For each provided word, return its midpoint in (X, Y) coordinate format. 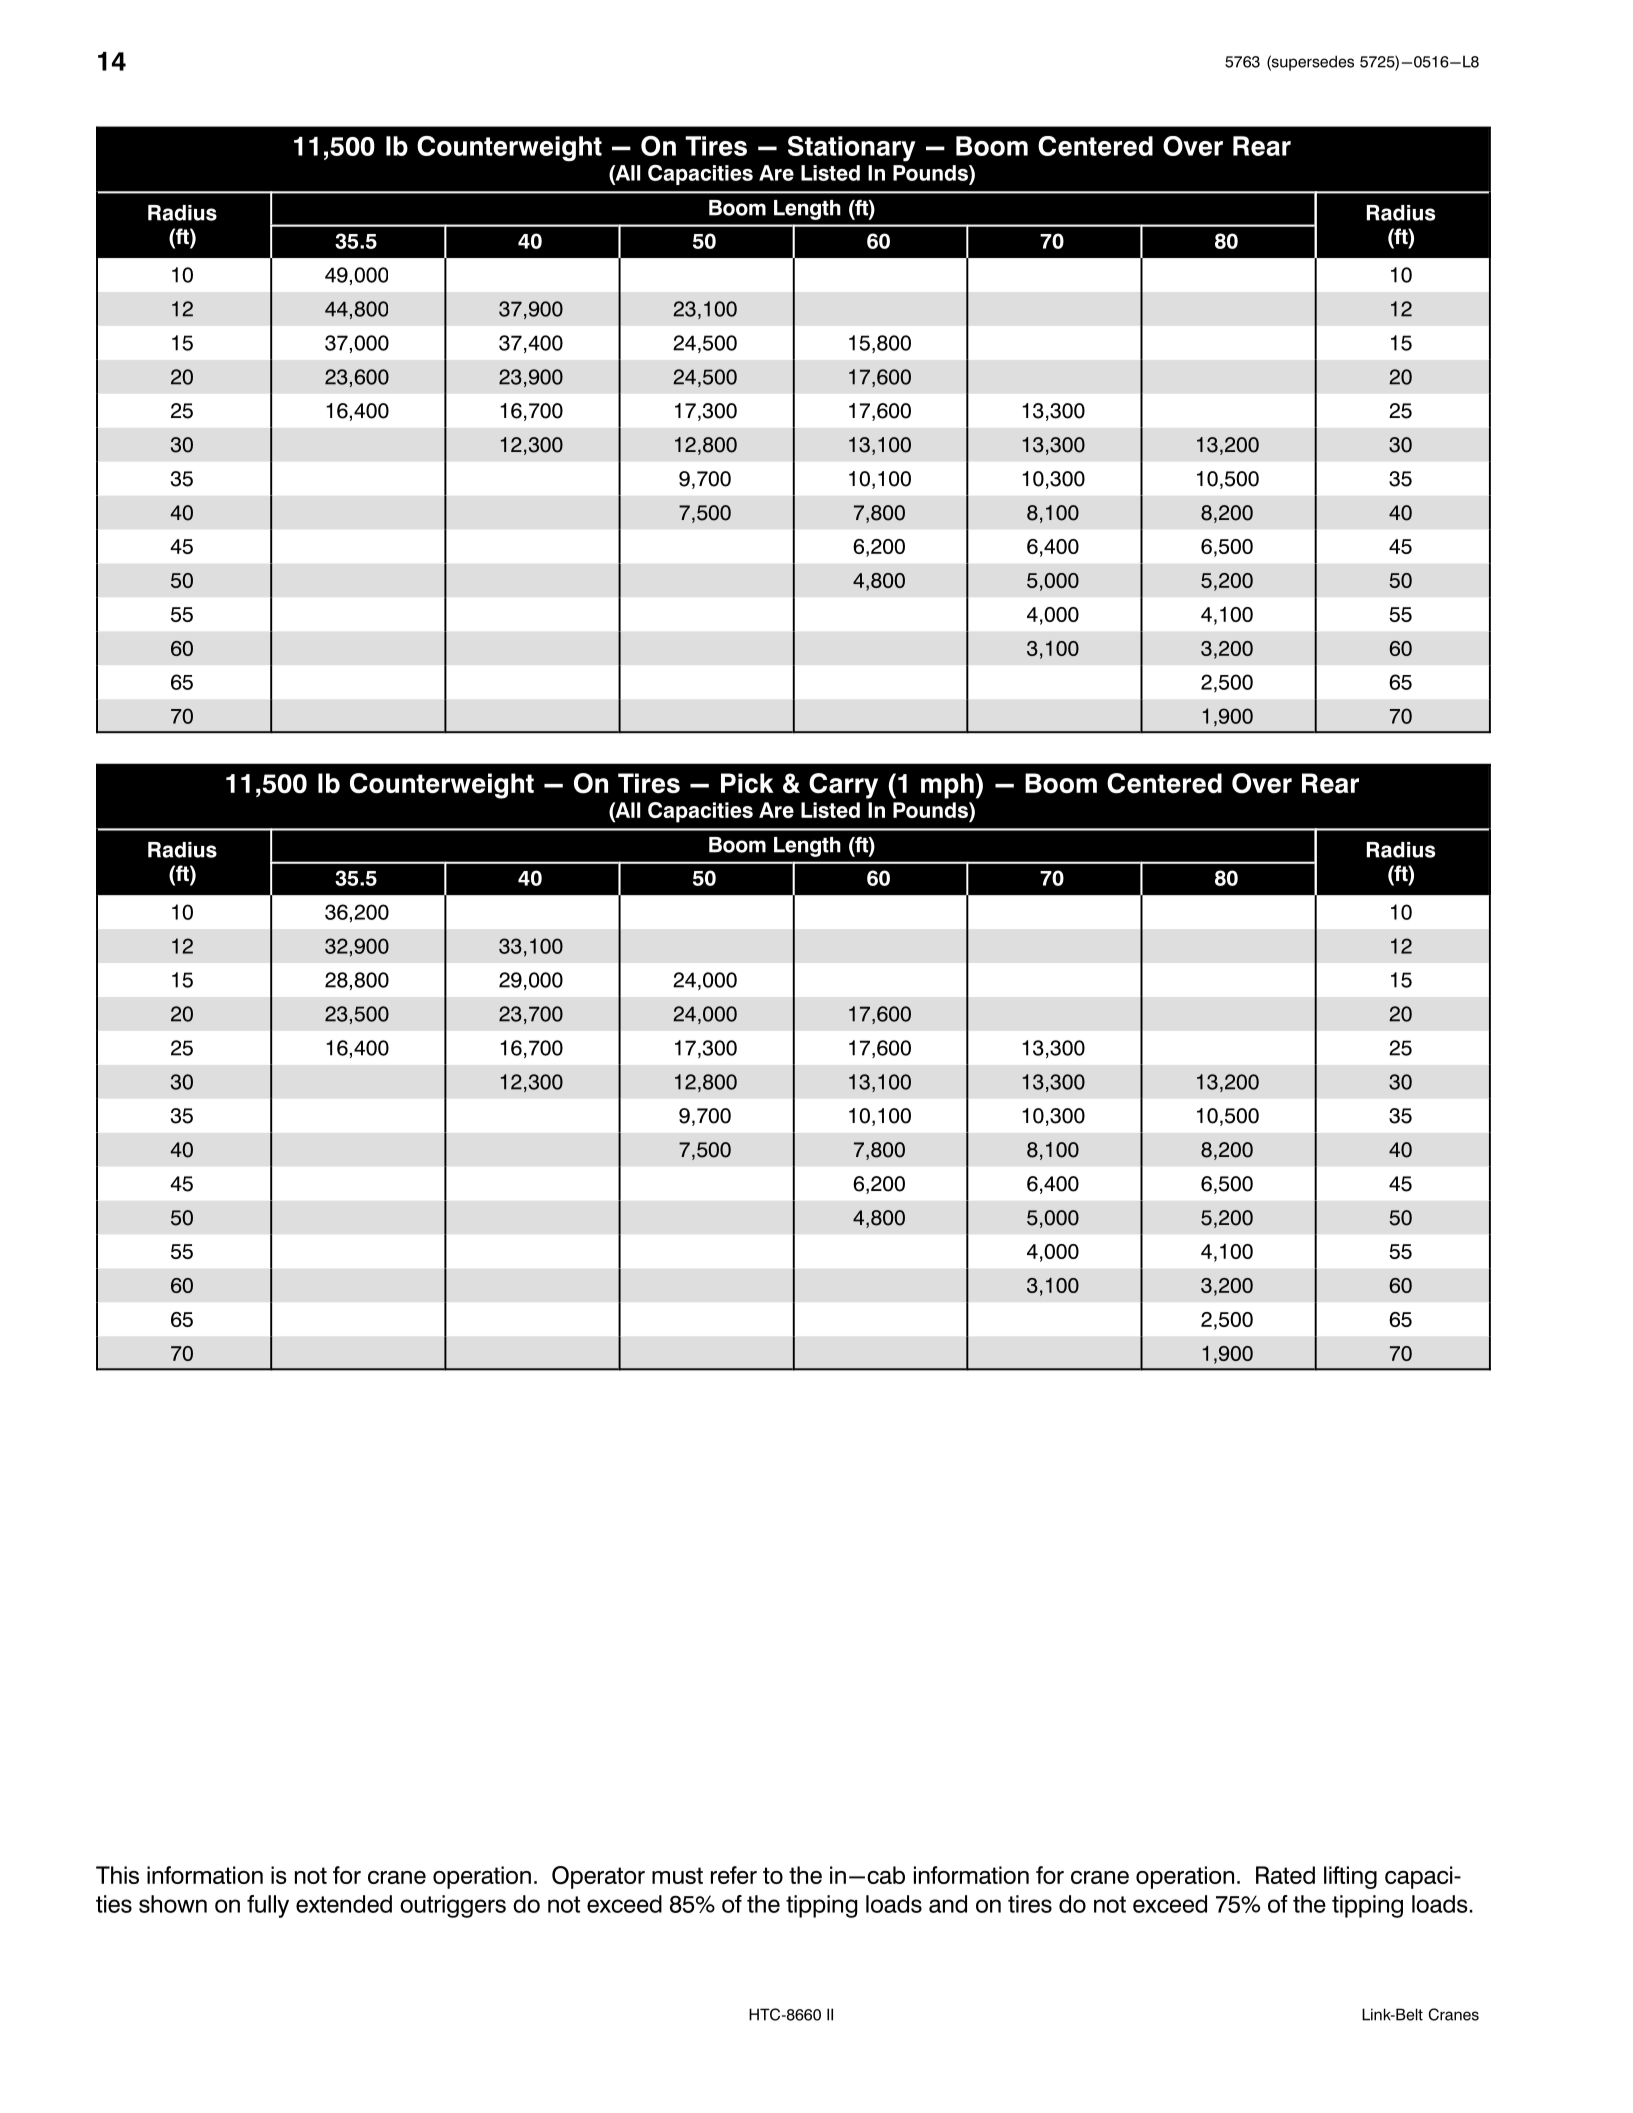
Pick (747, 783)
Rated (1285, 1875)
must (677, 1875)
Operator (598, 1877)
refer (734, 1875)
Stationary (852, 149)
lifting (1350, 1877)
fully (268, 1906)
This (117, 1875)
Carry (843, 786)
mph (947, 786)
